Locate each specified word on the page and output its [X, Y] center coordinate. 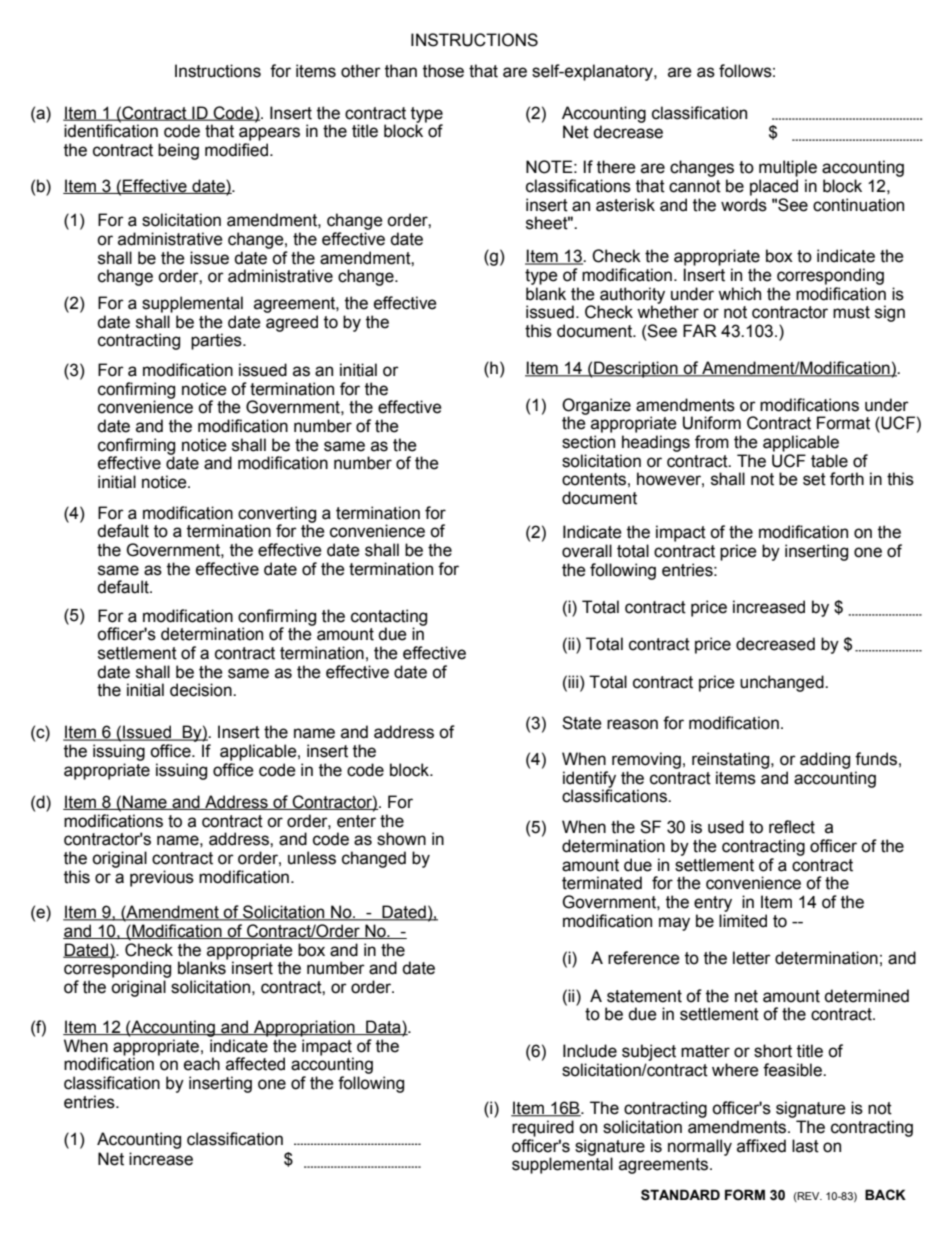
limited [743, 921]
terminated [602, 883]
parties [217, 341]
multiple [788, 168]
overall [587, 551]
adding [825, 760]
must [851, 312]
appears [269, 134]
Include [590, 1051]
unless [312, 858]
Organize [596, 407]
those [443, 71]
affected [255, 1064]
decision [202, 690]
